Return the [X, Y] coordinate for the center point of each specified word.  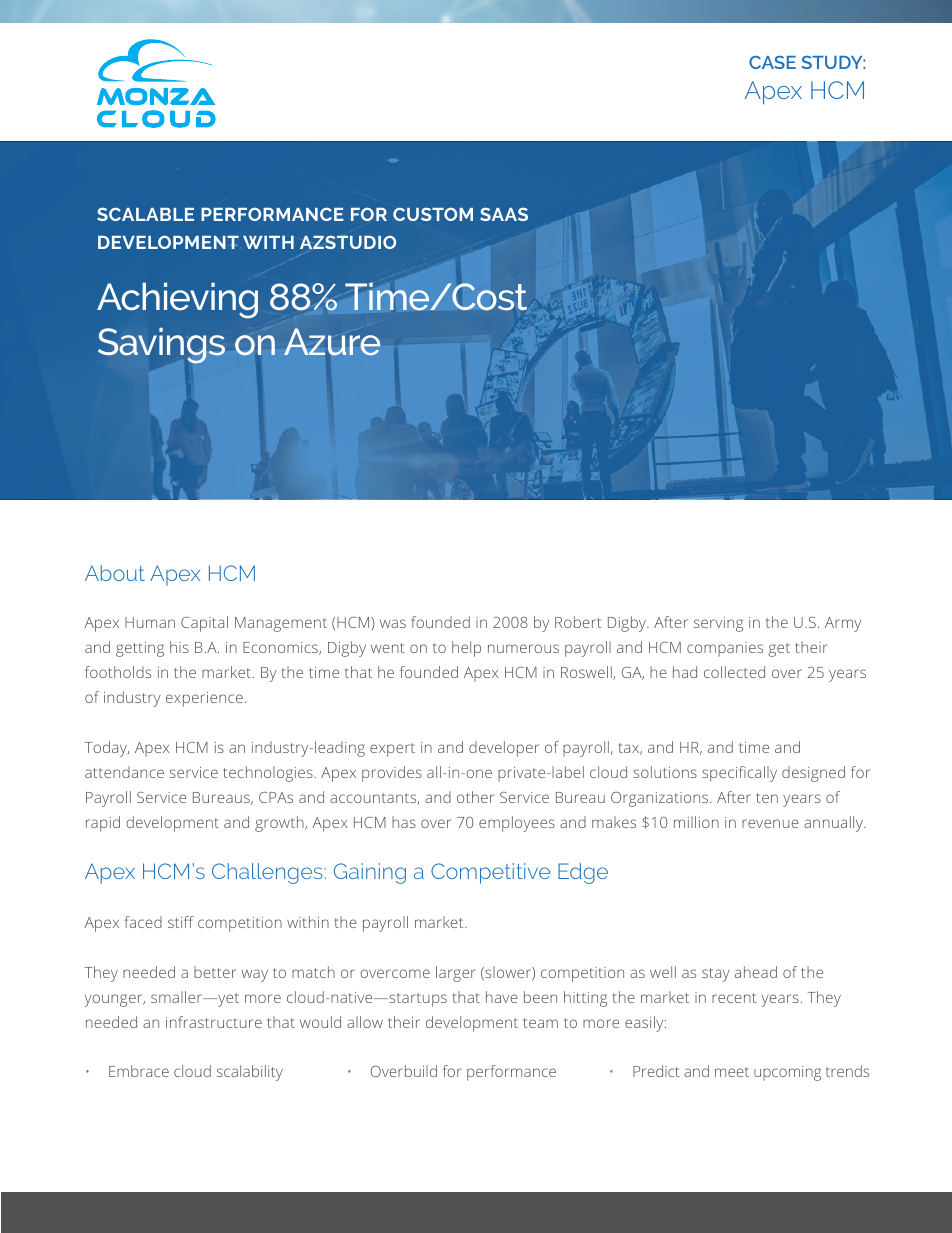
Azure [332, 342]
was [393, 623]
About [115, 573]
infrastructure [214, 1022]
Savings [161, 346]
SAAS [504, 214]
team [540, 1023]
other [475, 797]
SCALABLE [145, 214]
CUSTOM [433, 214]
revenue [770, 823]
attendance [124, 772]
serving [718, 624]
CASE [772, 62]
